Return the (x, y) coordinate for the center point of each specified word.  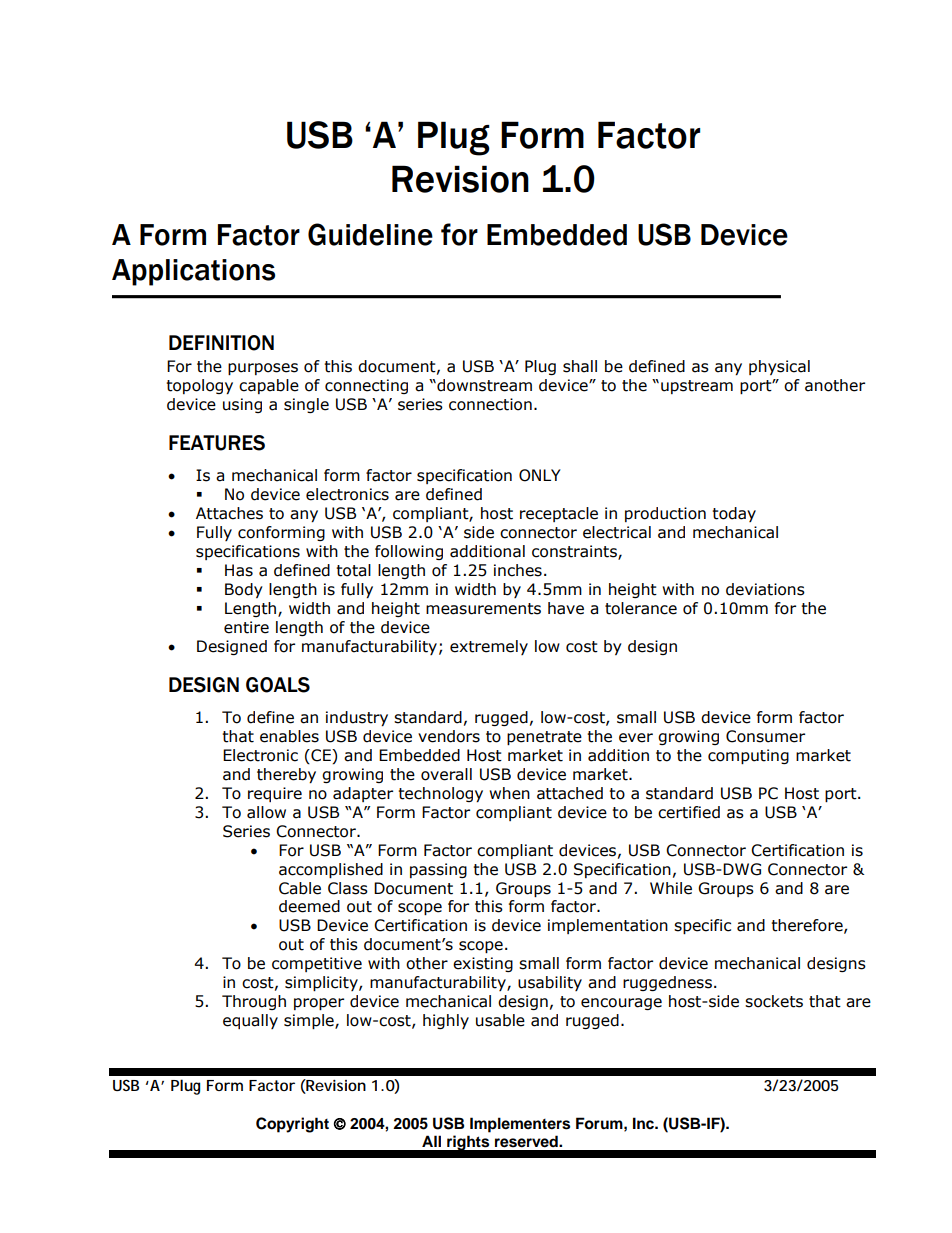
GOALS (278, 685)
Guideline (370, 234)
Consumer (765, 736)
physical (779, 367)
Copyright (292, 1125)
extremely (489, 647)
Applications (193, 272)
